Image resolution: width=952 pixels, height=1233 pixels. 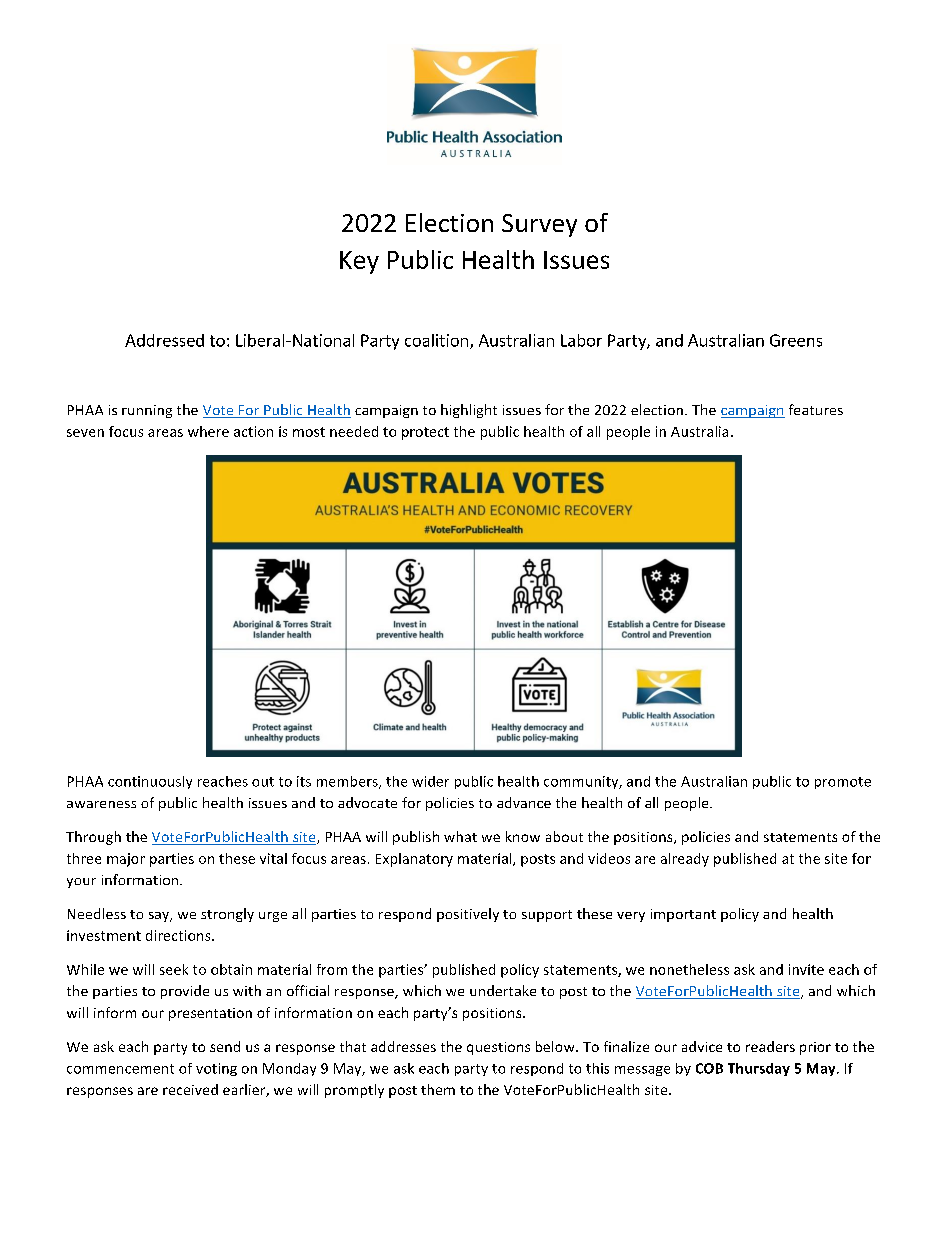 I want to click on voting, so click(x=216, y=1069).
